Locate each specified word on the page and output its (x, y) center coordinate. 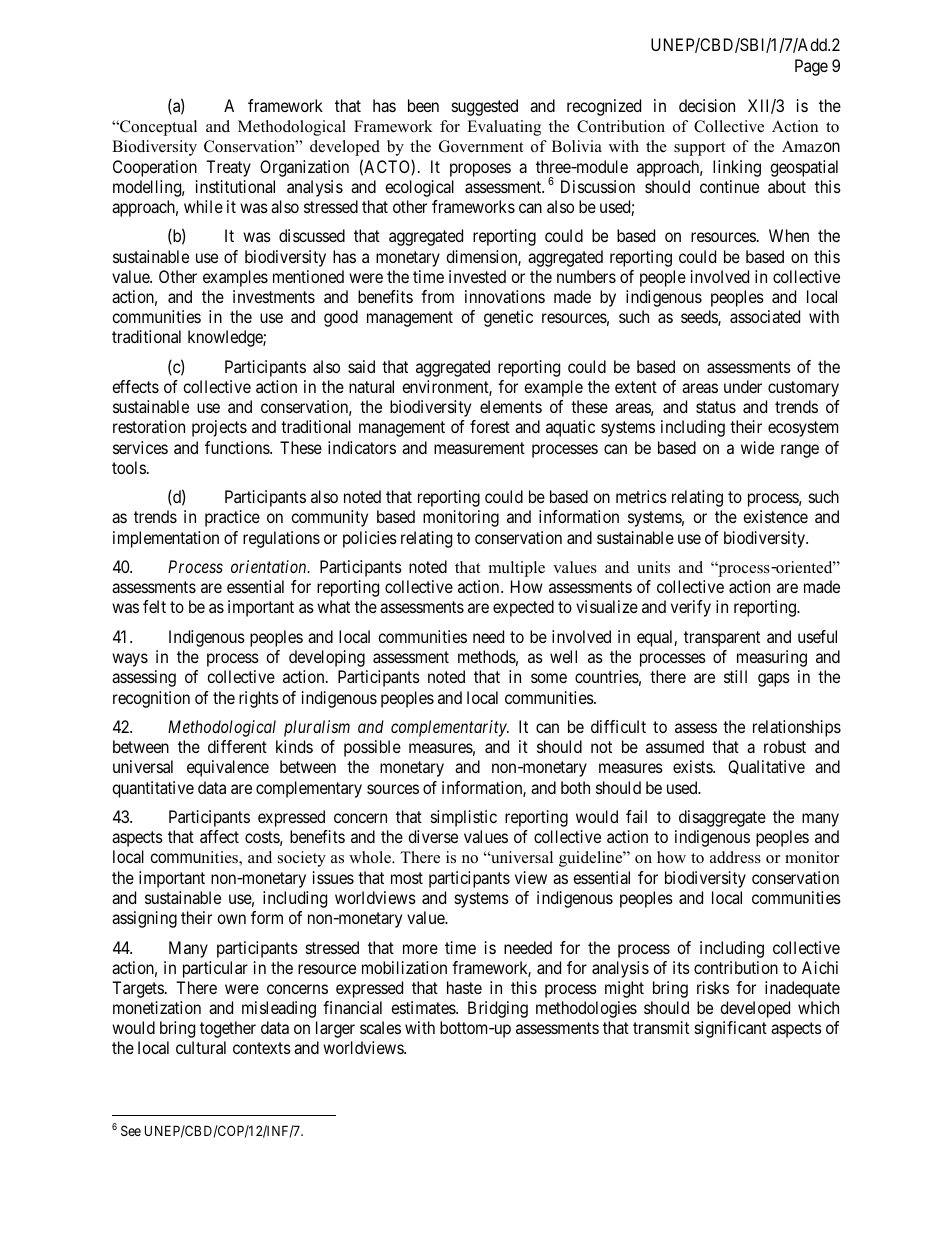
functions (238, 447)
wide (757, 447)
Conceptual (157, 128)
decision (707, 105)
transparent (722, 639)
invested (477, 276)
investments (274, 296)
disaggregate (722, 818)
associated (765, 316)
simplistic (464, 818)
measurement (479, 448)
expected (523, 608)
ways (130, 660)
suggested (485, 107)
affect (219, 836)
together (228, 1029)
